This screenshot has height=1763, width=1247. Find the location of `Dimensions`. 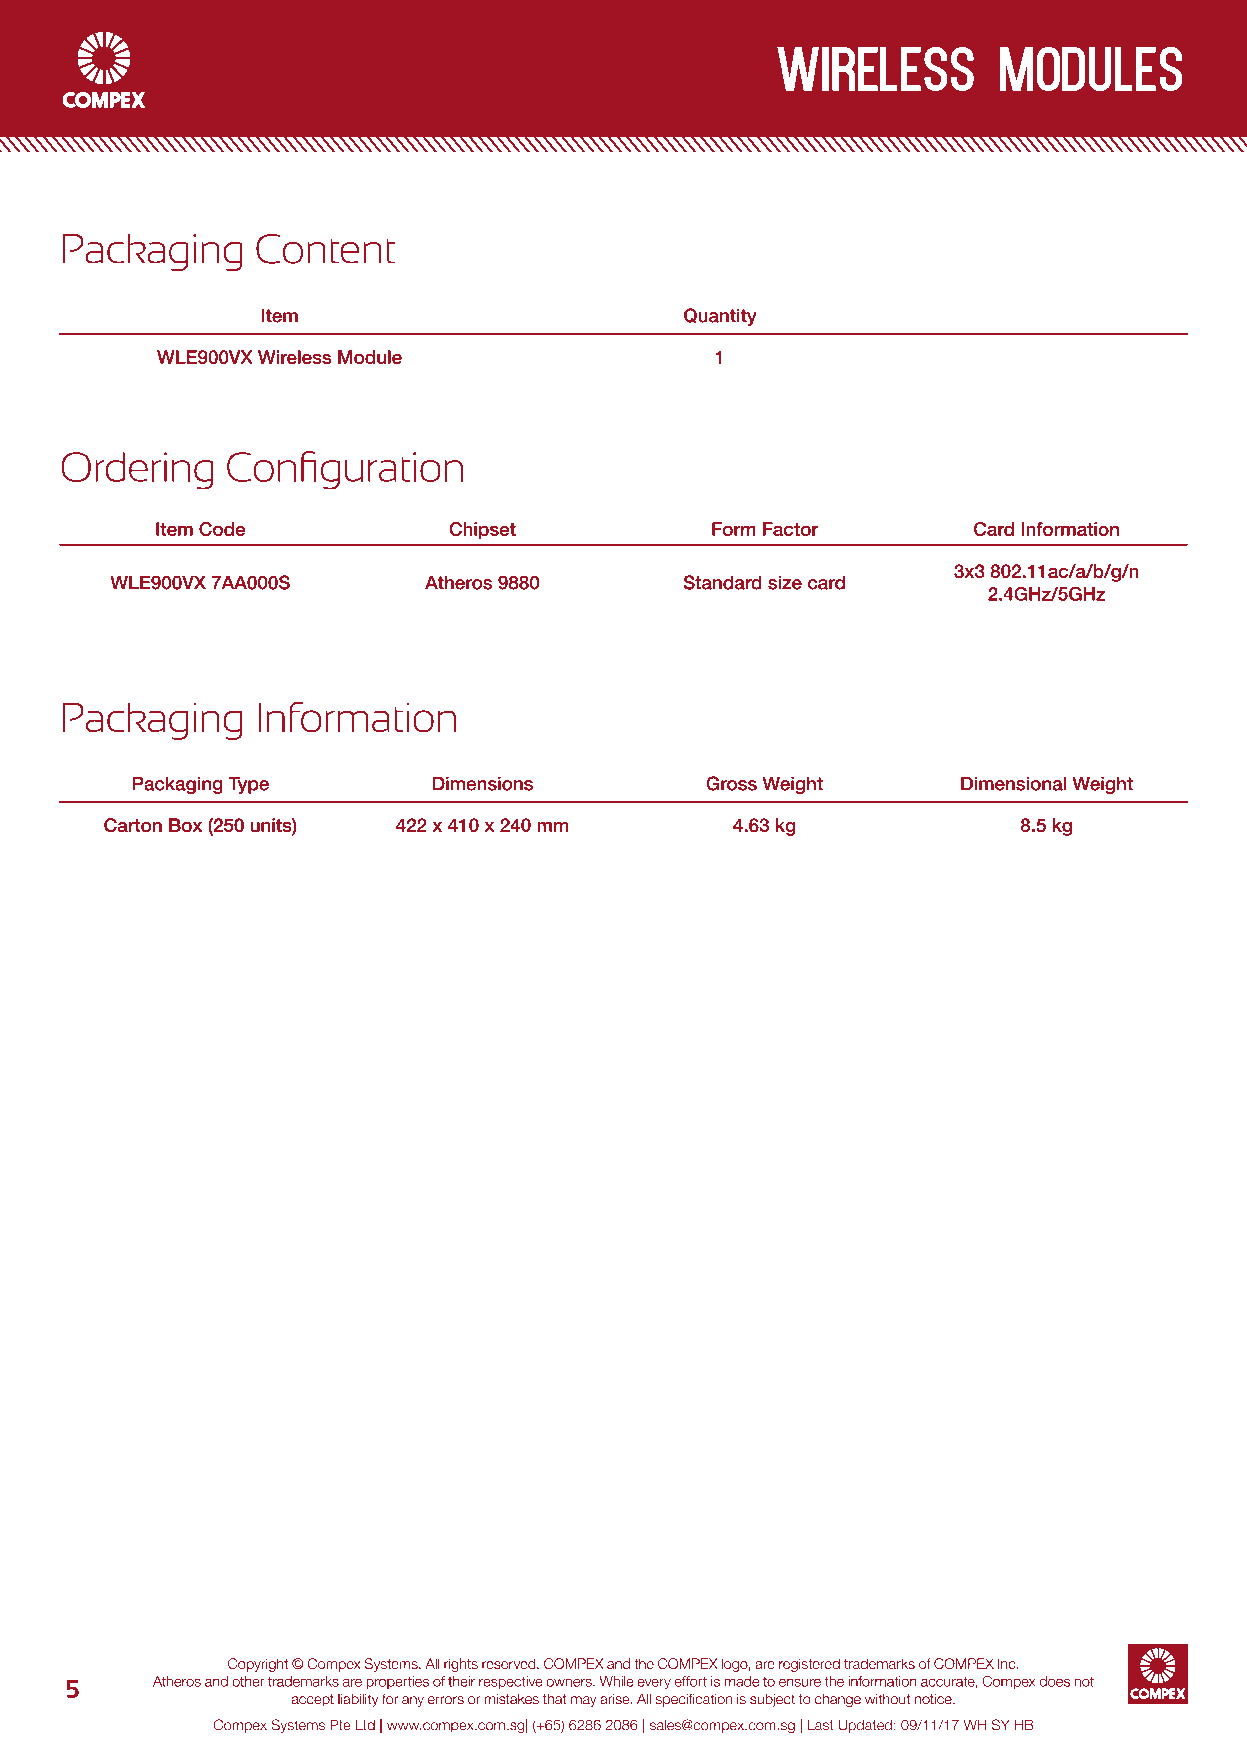

Dimensions is located at coordinates (483, 783).
